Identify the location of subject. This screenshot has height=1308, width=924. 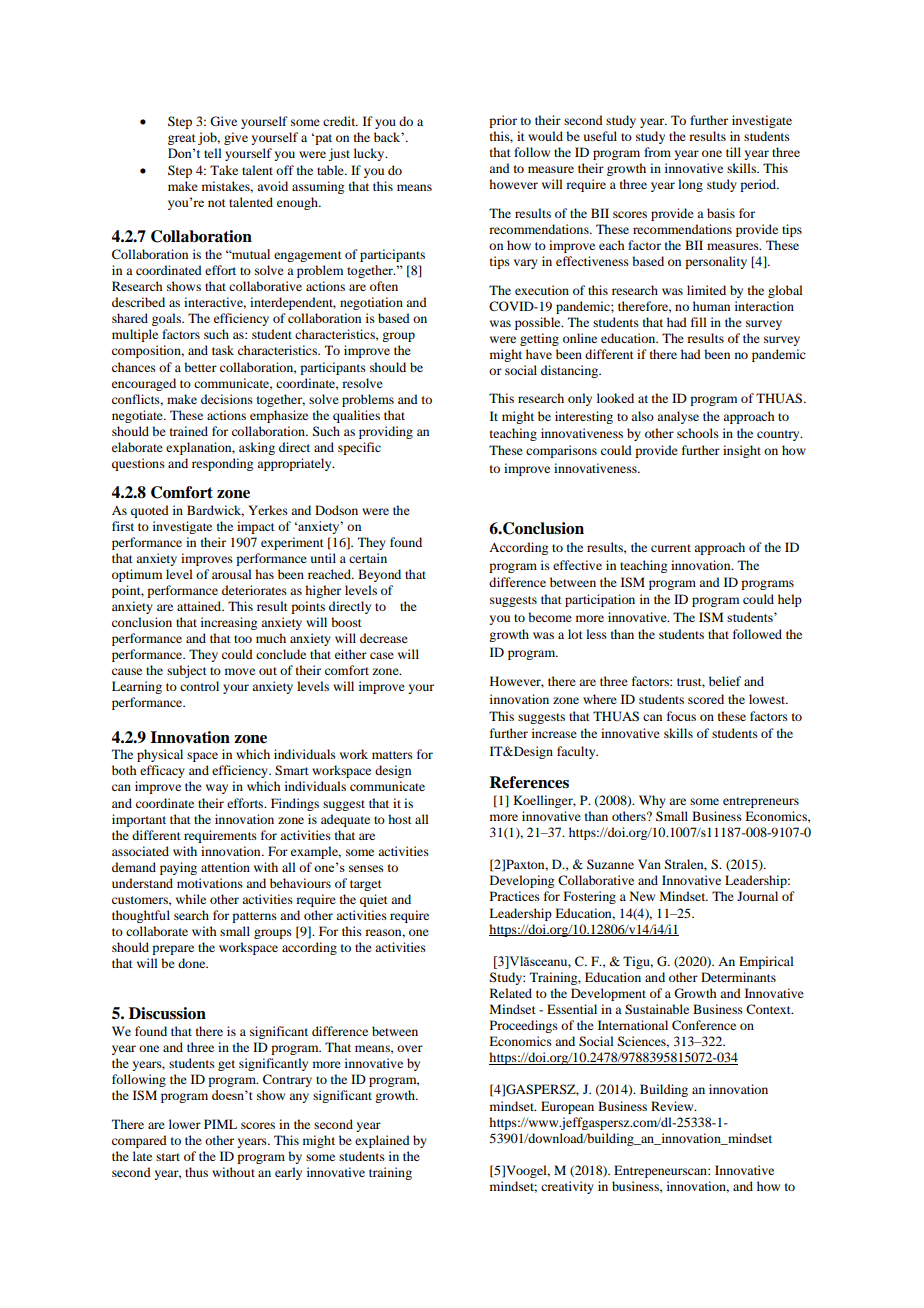
(187, 671).
